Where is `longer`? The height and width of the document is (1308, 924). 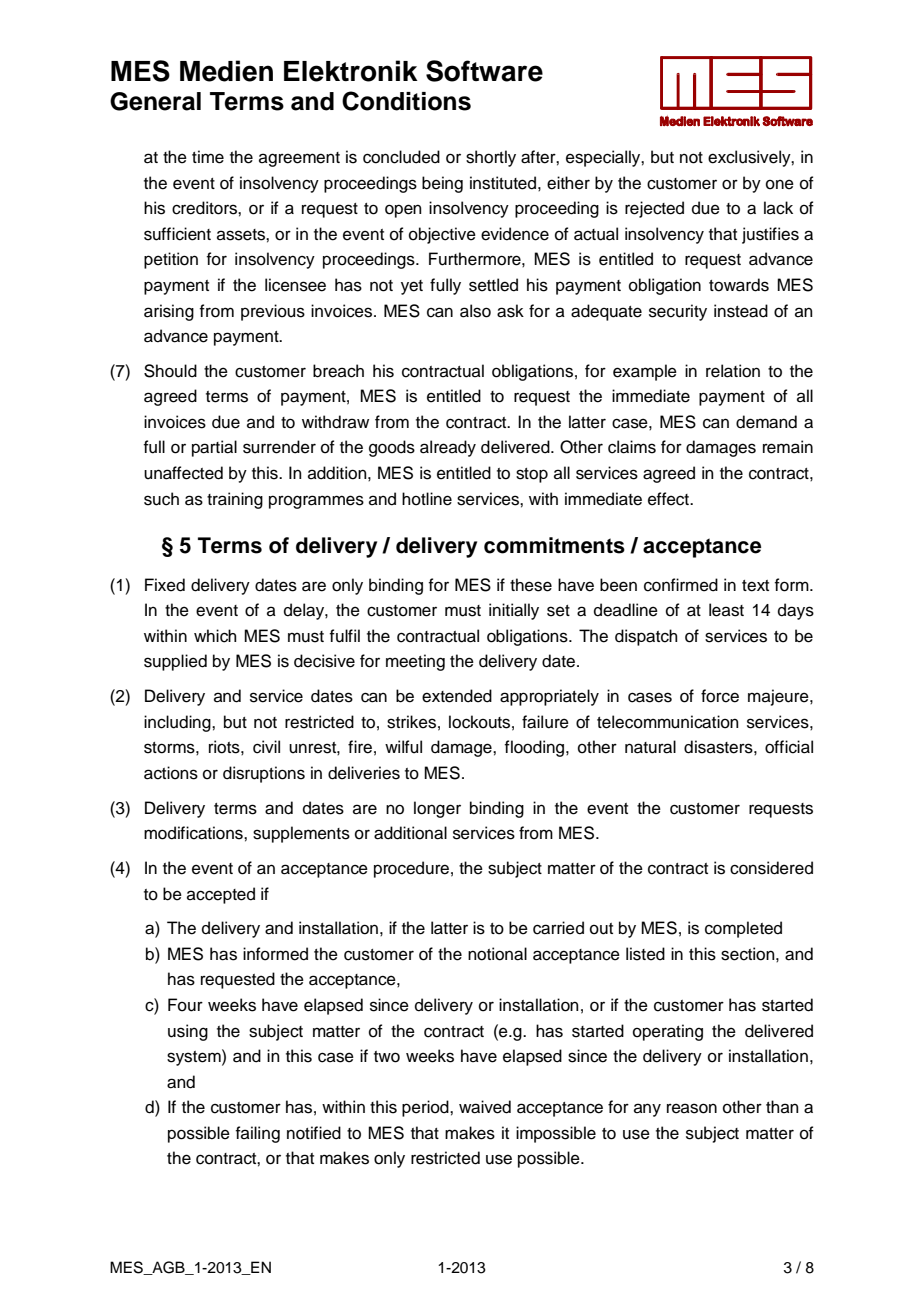
longer is located at coordinates (437, 809).
